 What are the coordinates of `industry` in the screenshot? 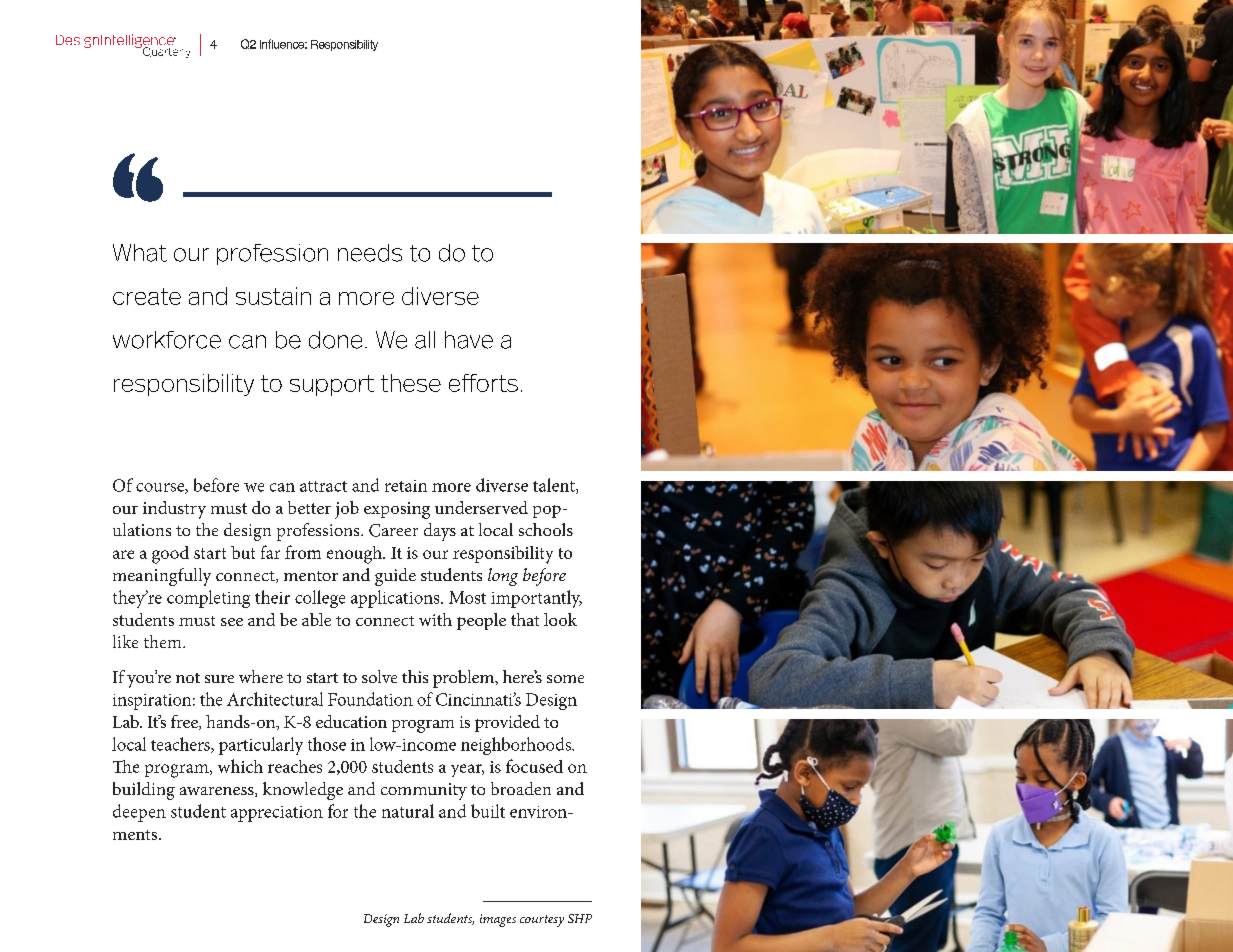 It's located at (174, 510).
